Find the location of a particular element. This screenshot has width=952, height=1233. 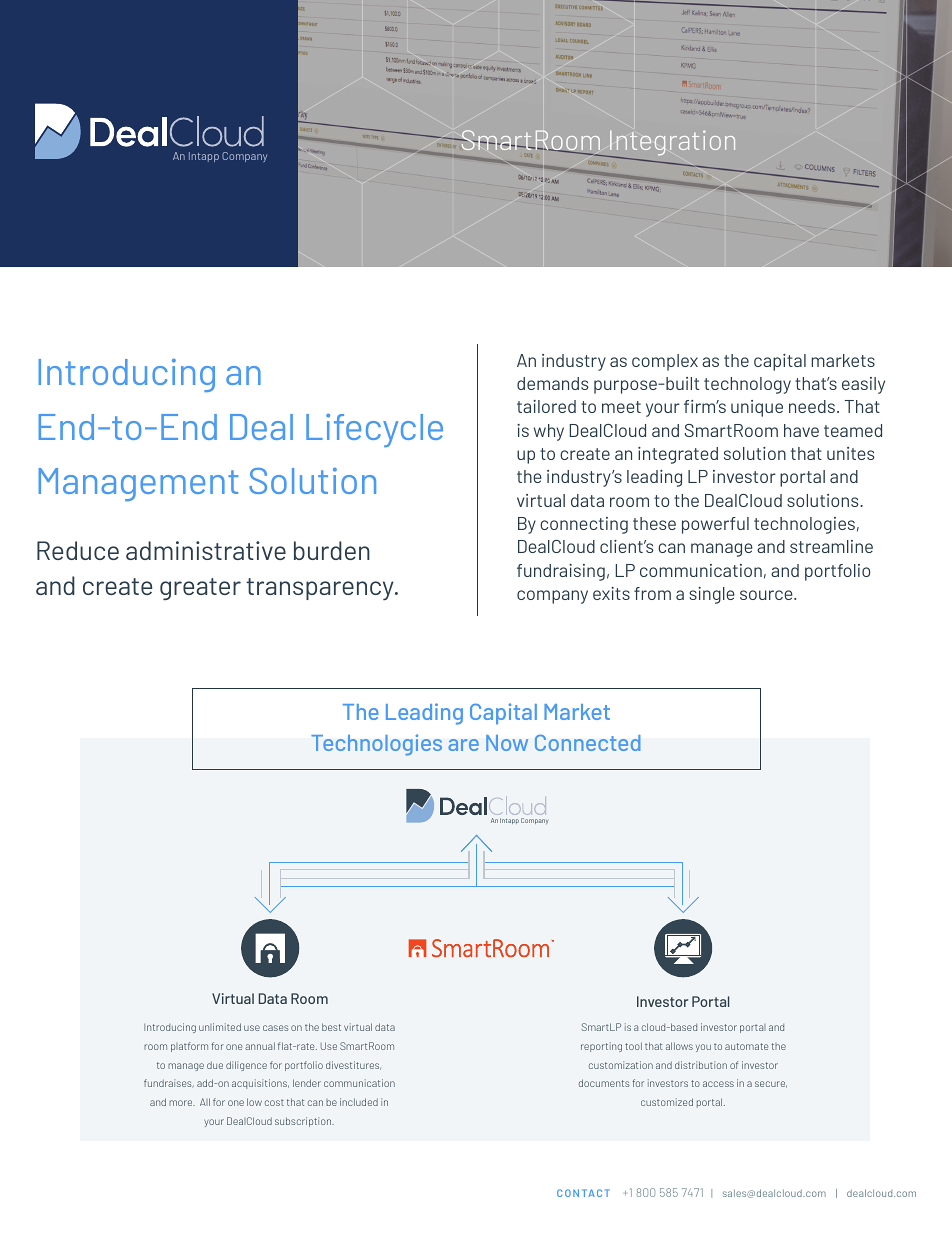

fundraising is located at coordinates (561, 572).
